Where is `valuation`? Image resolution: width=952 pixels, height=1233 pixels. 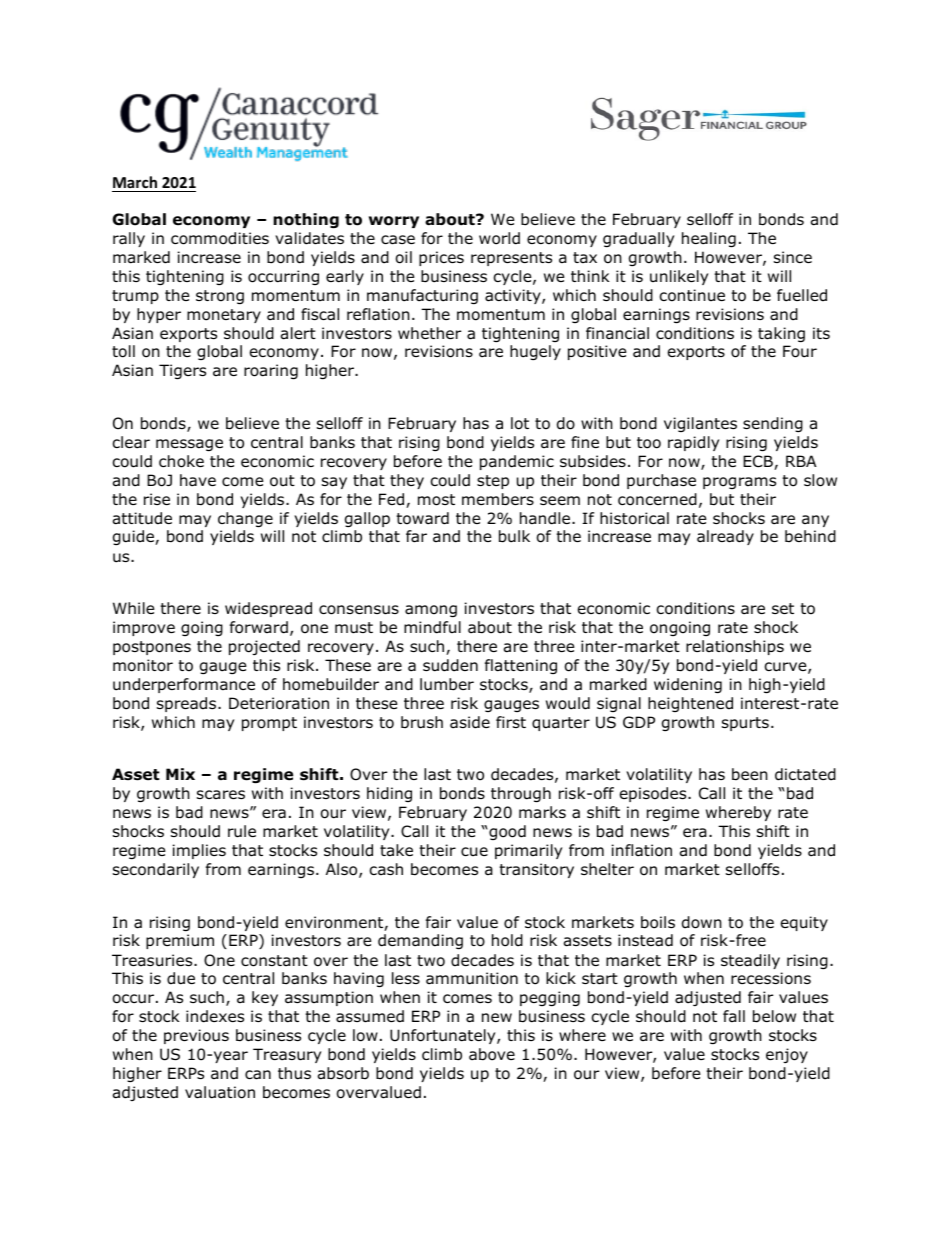 valuation is located at coordinates (220, 1092).
